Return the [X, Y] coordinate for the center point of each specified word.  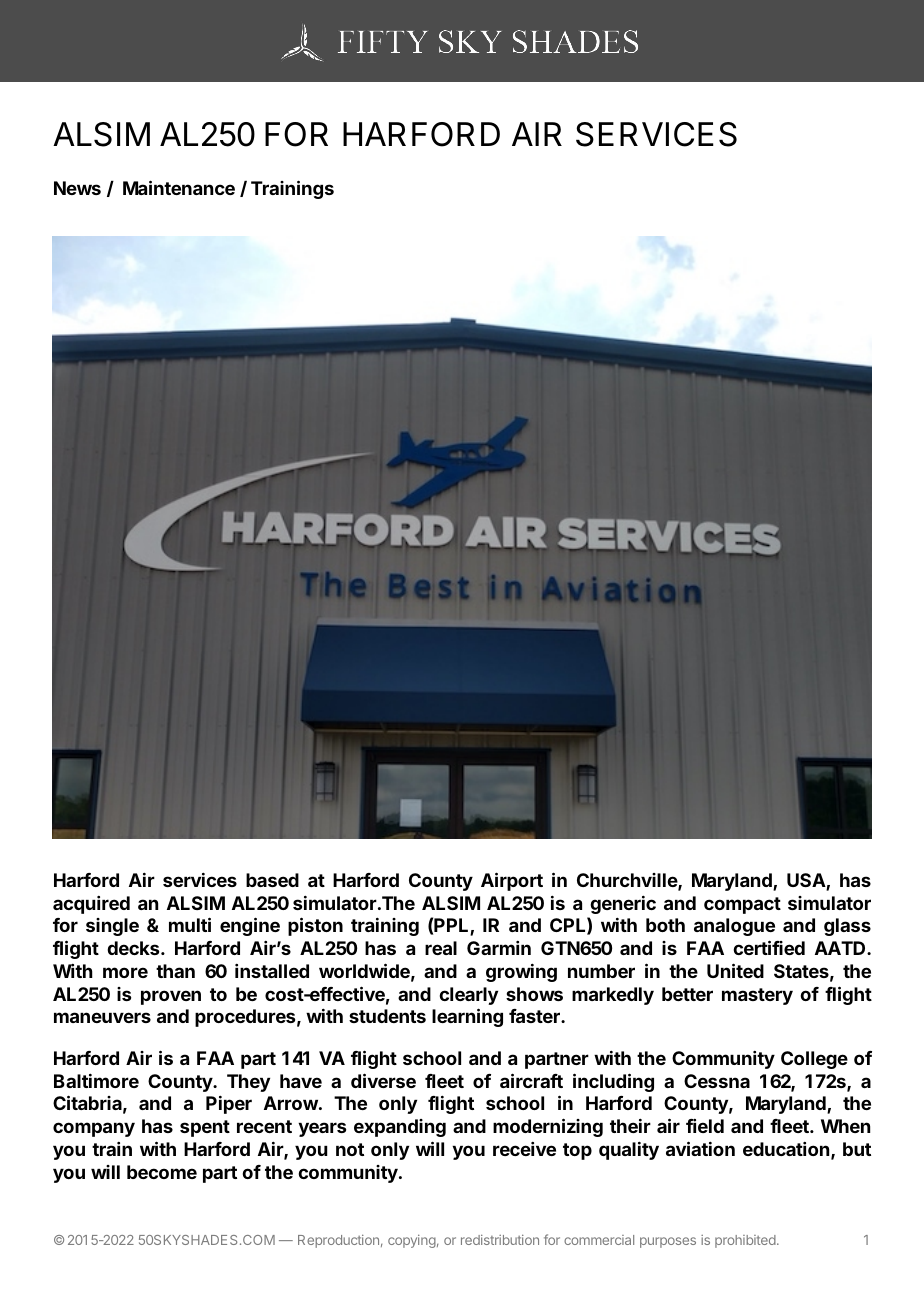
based [272, 880]
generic [623, 904]
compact [742, 905]
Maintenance [179, 187]
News [77, 188]
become [162, 1172]
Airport [512, 881]
